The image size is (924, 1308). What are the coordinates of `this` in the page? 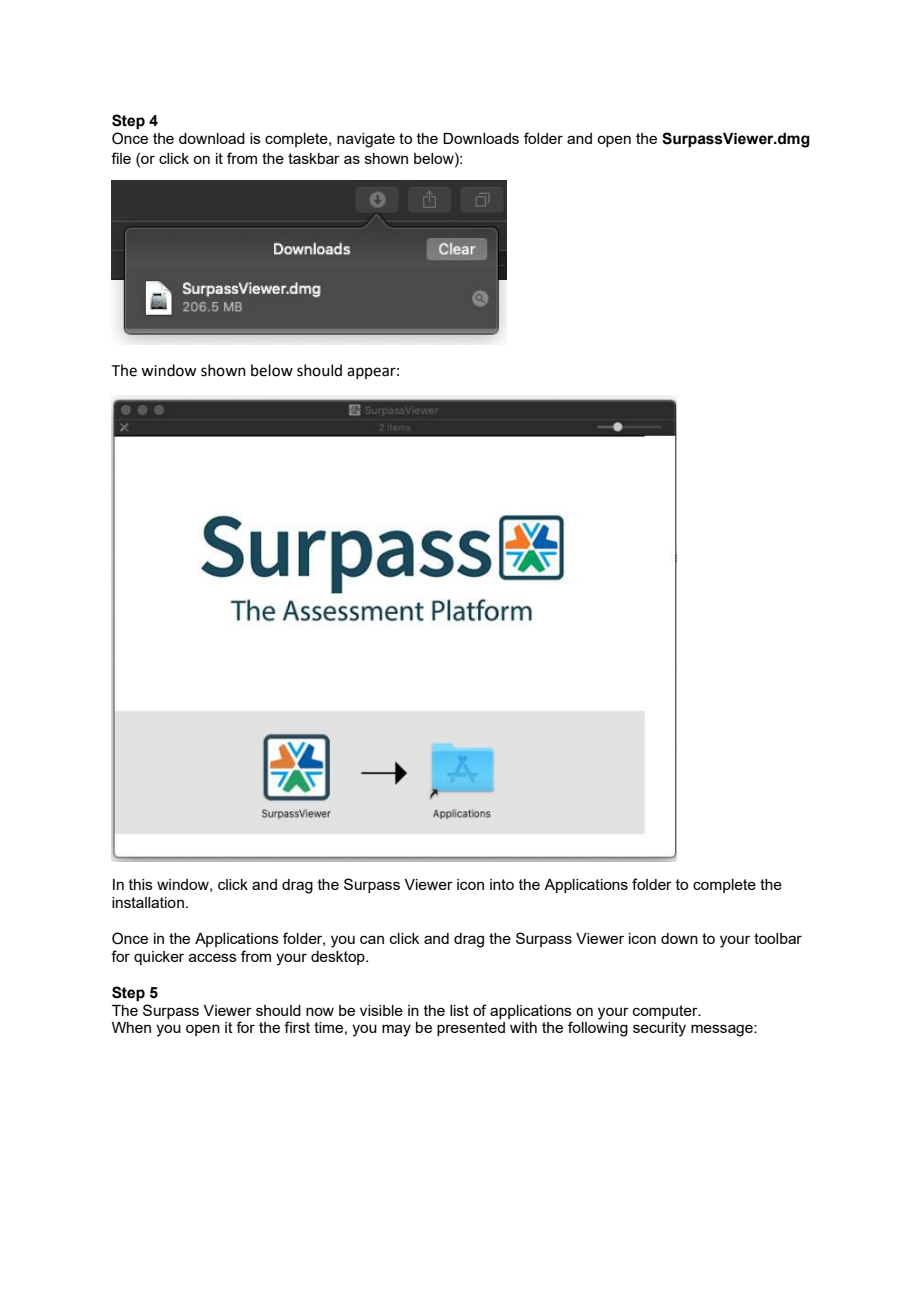 It's located at (141, 884).
